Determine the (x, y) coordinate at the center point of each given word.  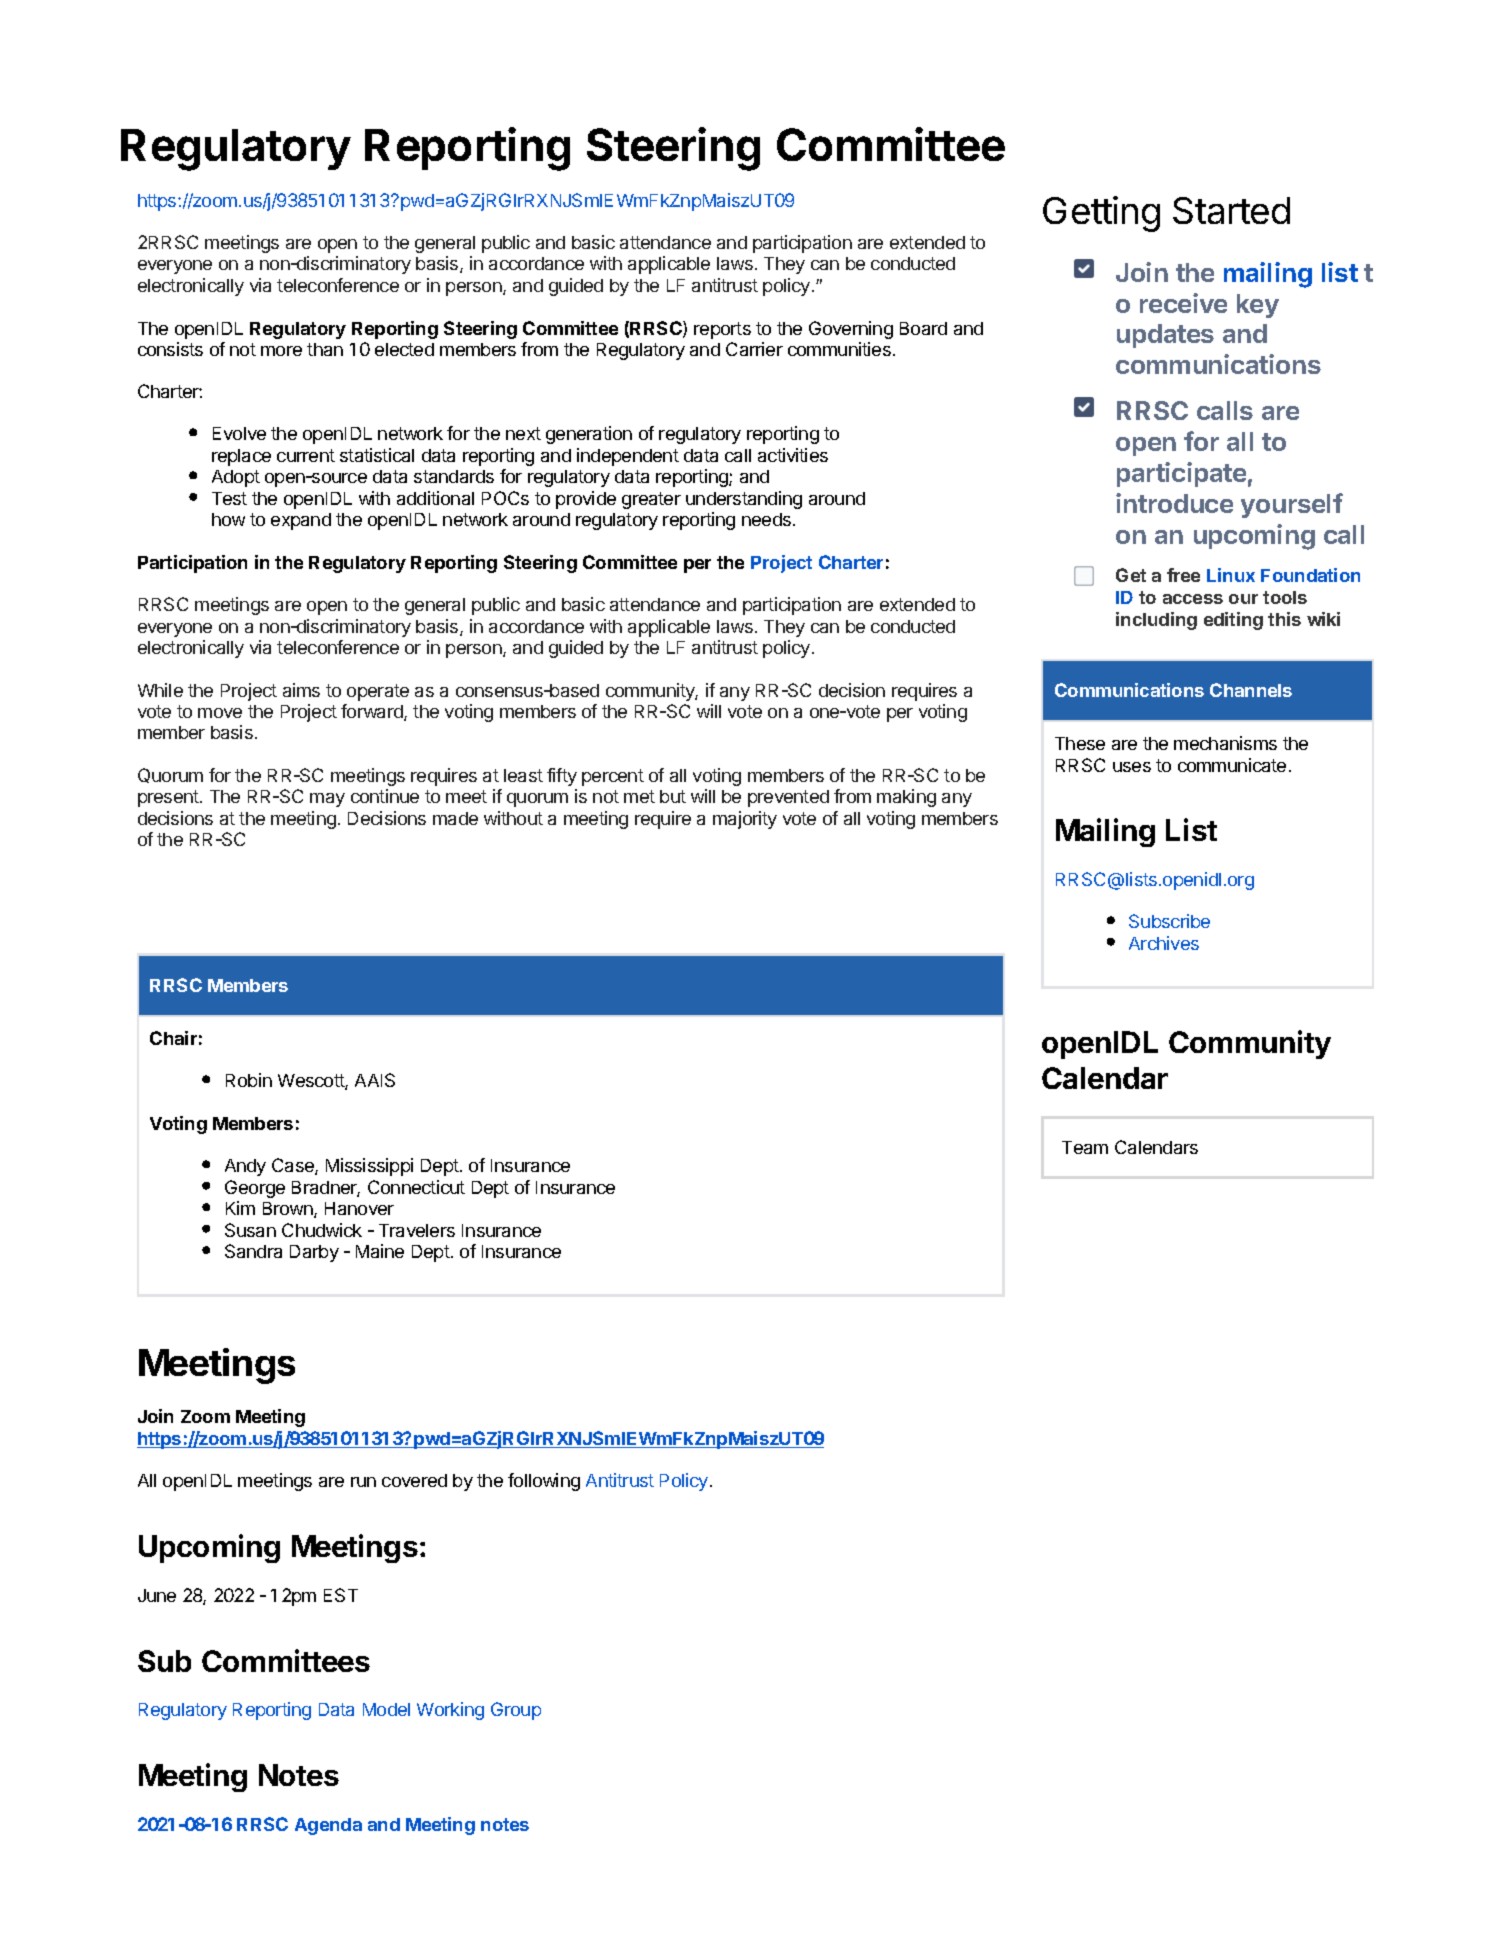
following (544, 1482)
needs (766, 519)
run (363, 1482)
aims (301, 690)
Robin (249, 1080)
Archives (1164, 943)
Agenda (328, 1826)
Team (1085, 1147)
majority (745, 820)
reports (722, 330)
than (325, 349)
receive (1183, 303)
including (1156, 621)
